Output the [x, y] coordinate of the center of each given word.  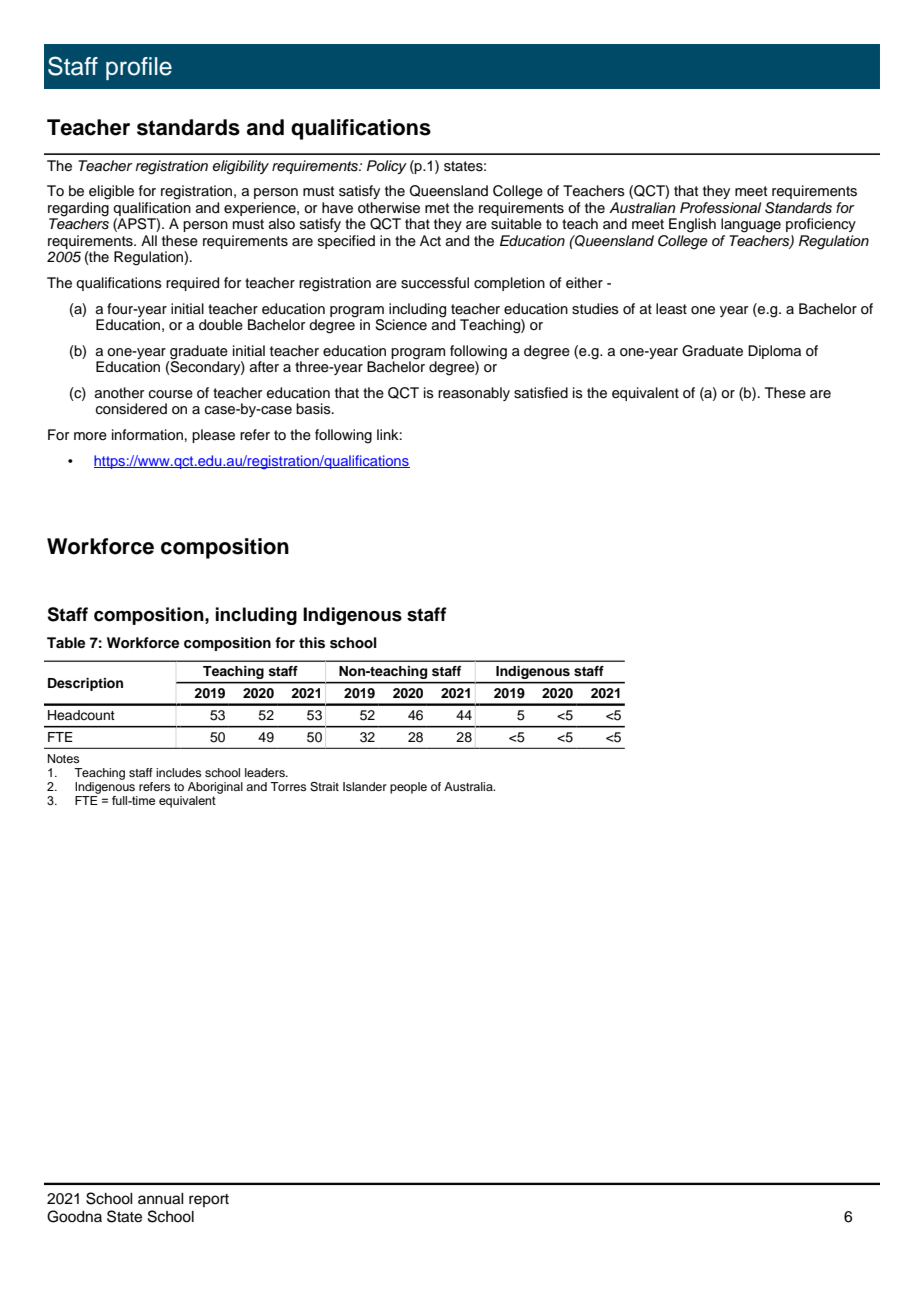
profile [139, 68]
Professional [720, 208]
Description [85, 684]
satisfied [541, 393]
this [312, 643]
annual [161, 1199]
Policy [387, 167]
